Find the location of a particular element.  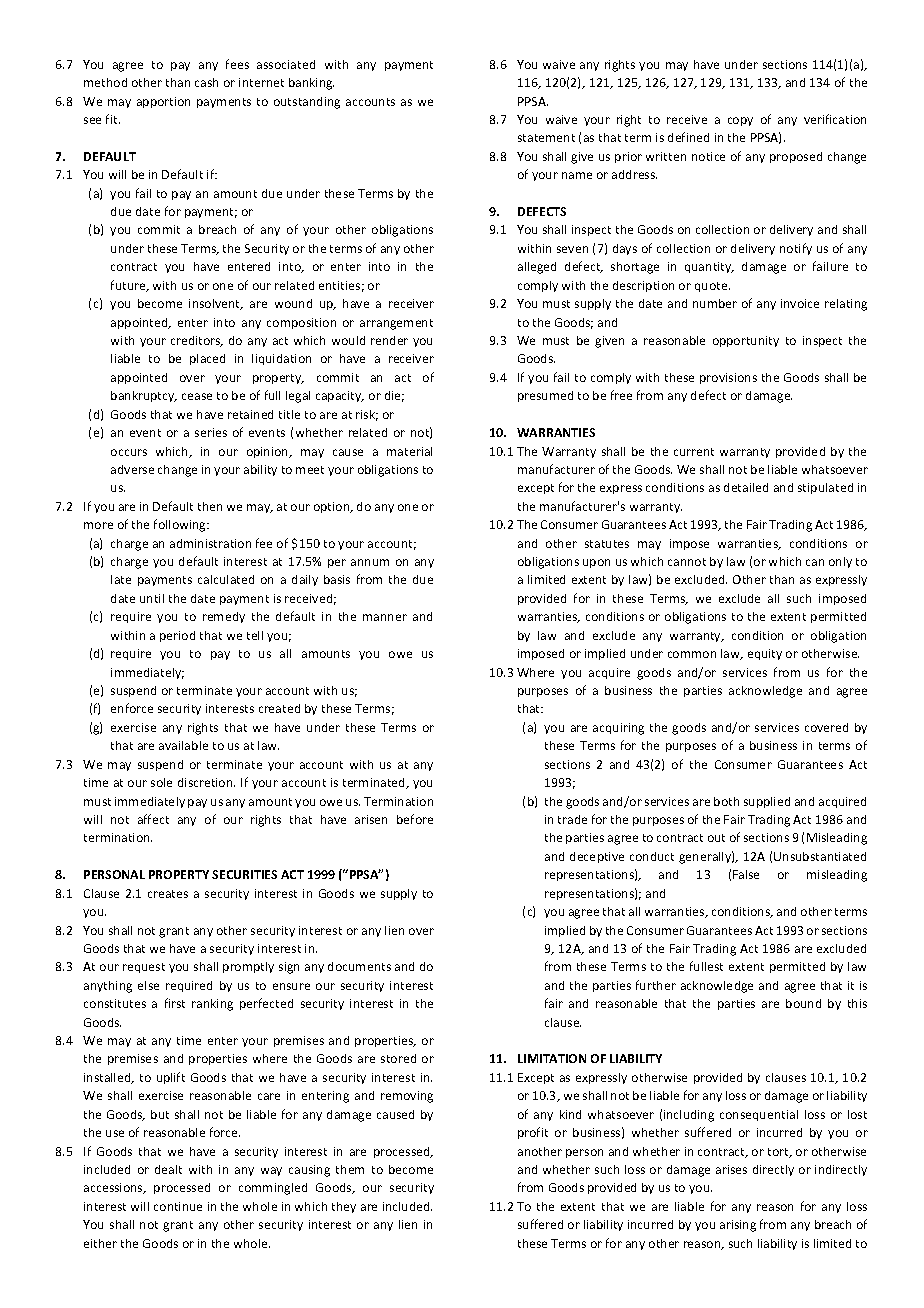

profit is located at coordinates (533, 1133).
